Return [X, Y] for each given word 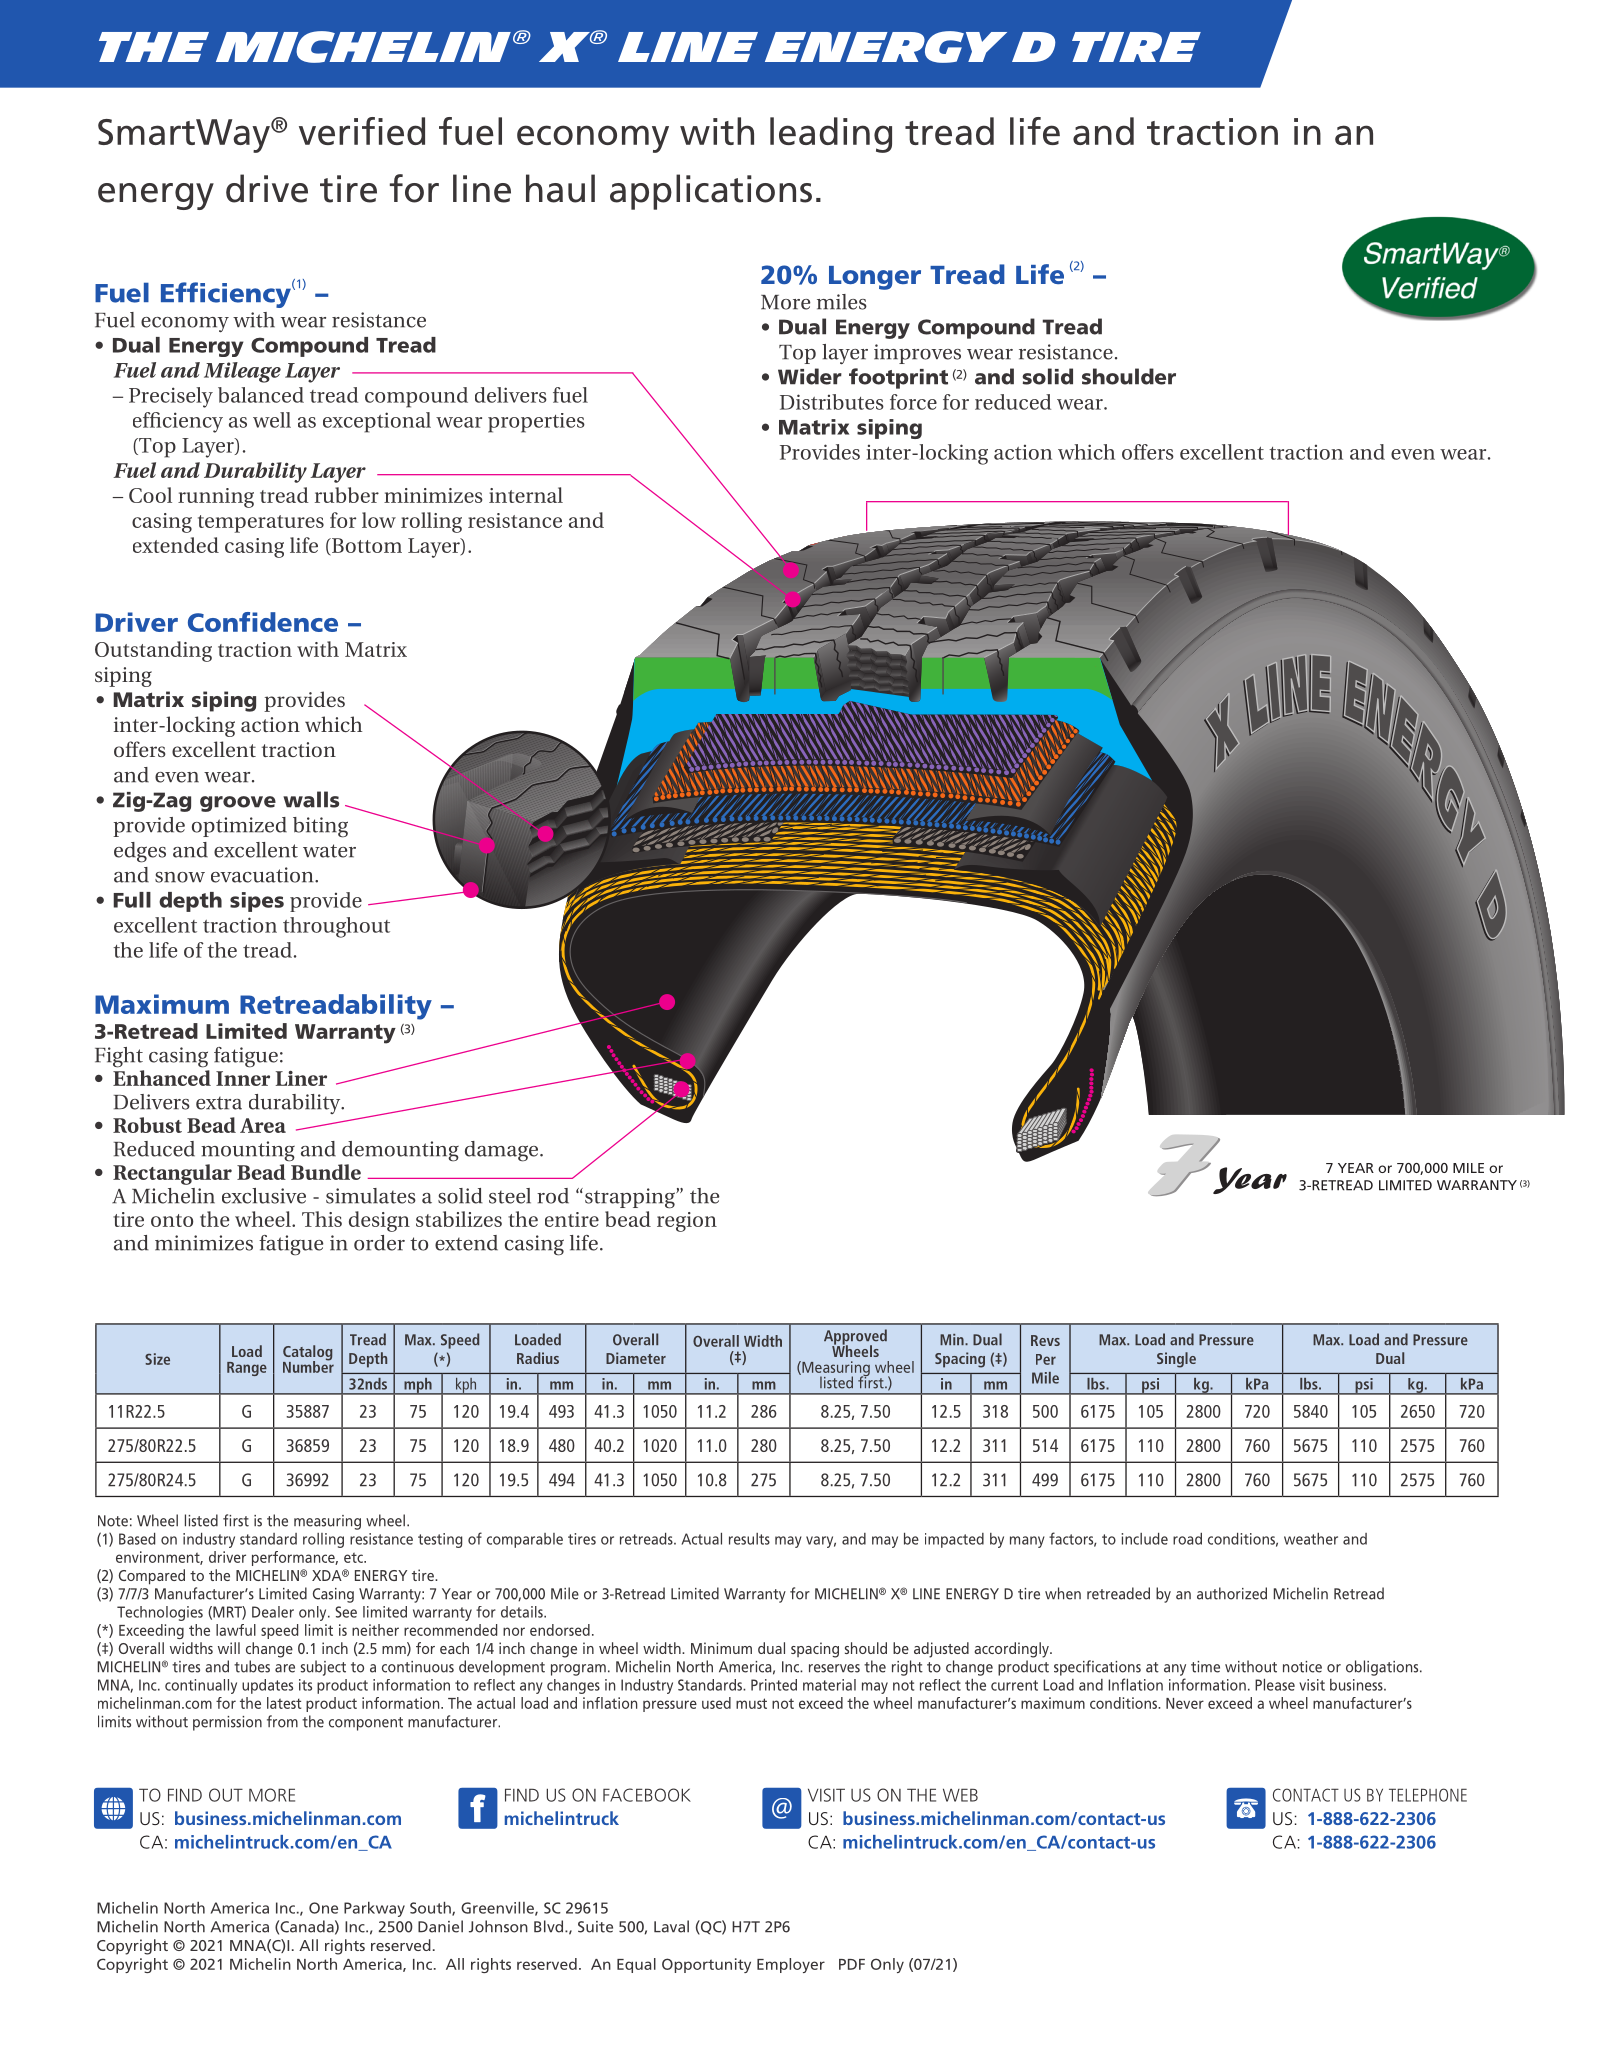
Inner [243, 1078]
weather [1311, 1539]
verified [362, 131]
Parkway [374, 1909]
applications [711, 192]
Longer [875, 278]
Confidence [263, 622]
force [913, 402]
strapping [631, 1198]
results [749, 1539]
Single [1176, 1360]
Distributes [832, 402]
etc [354, 1557]
